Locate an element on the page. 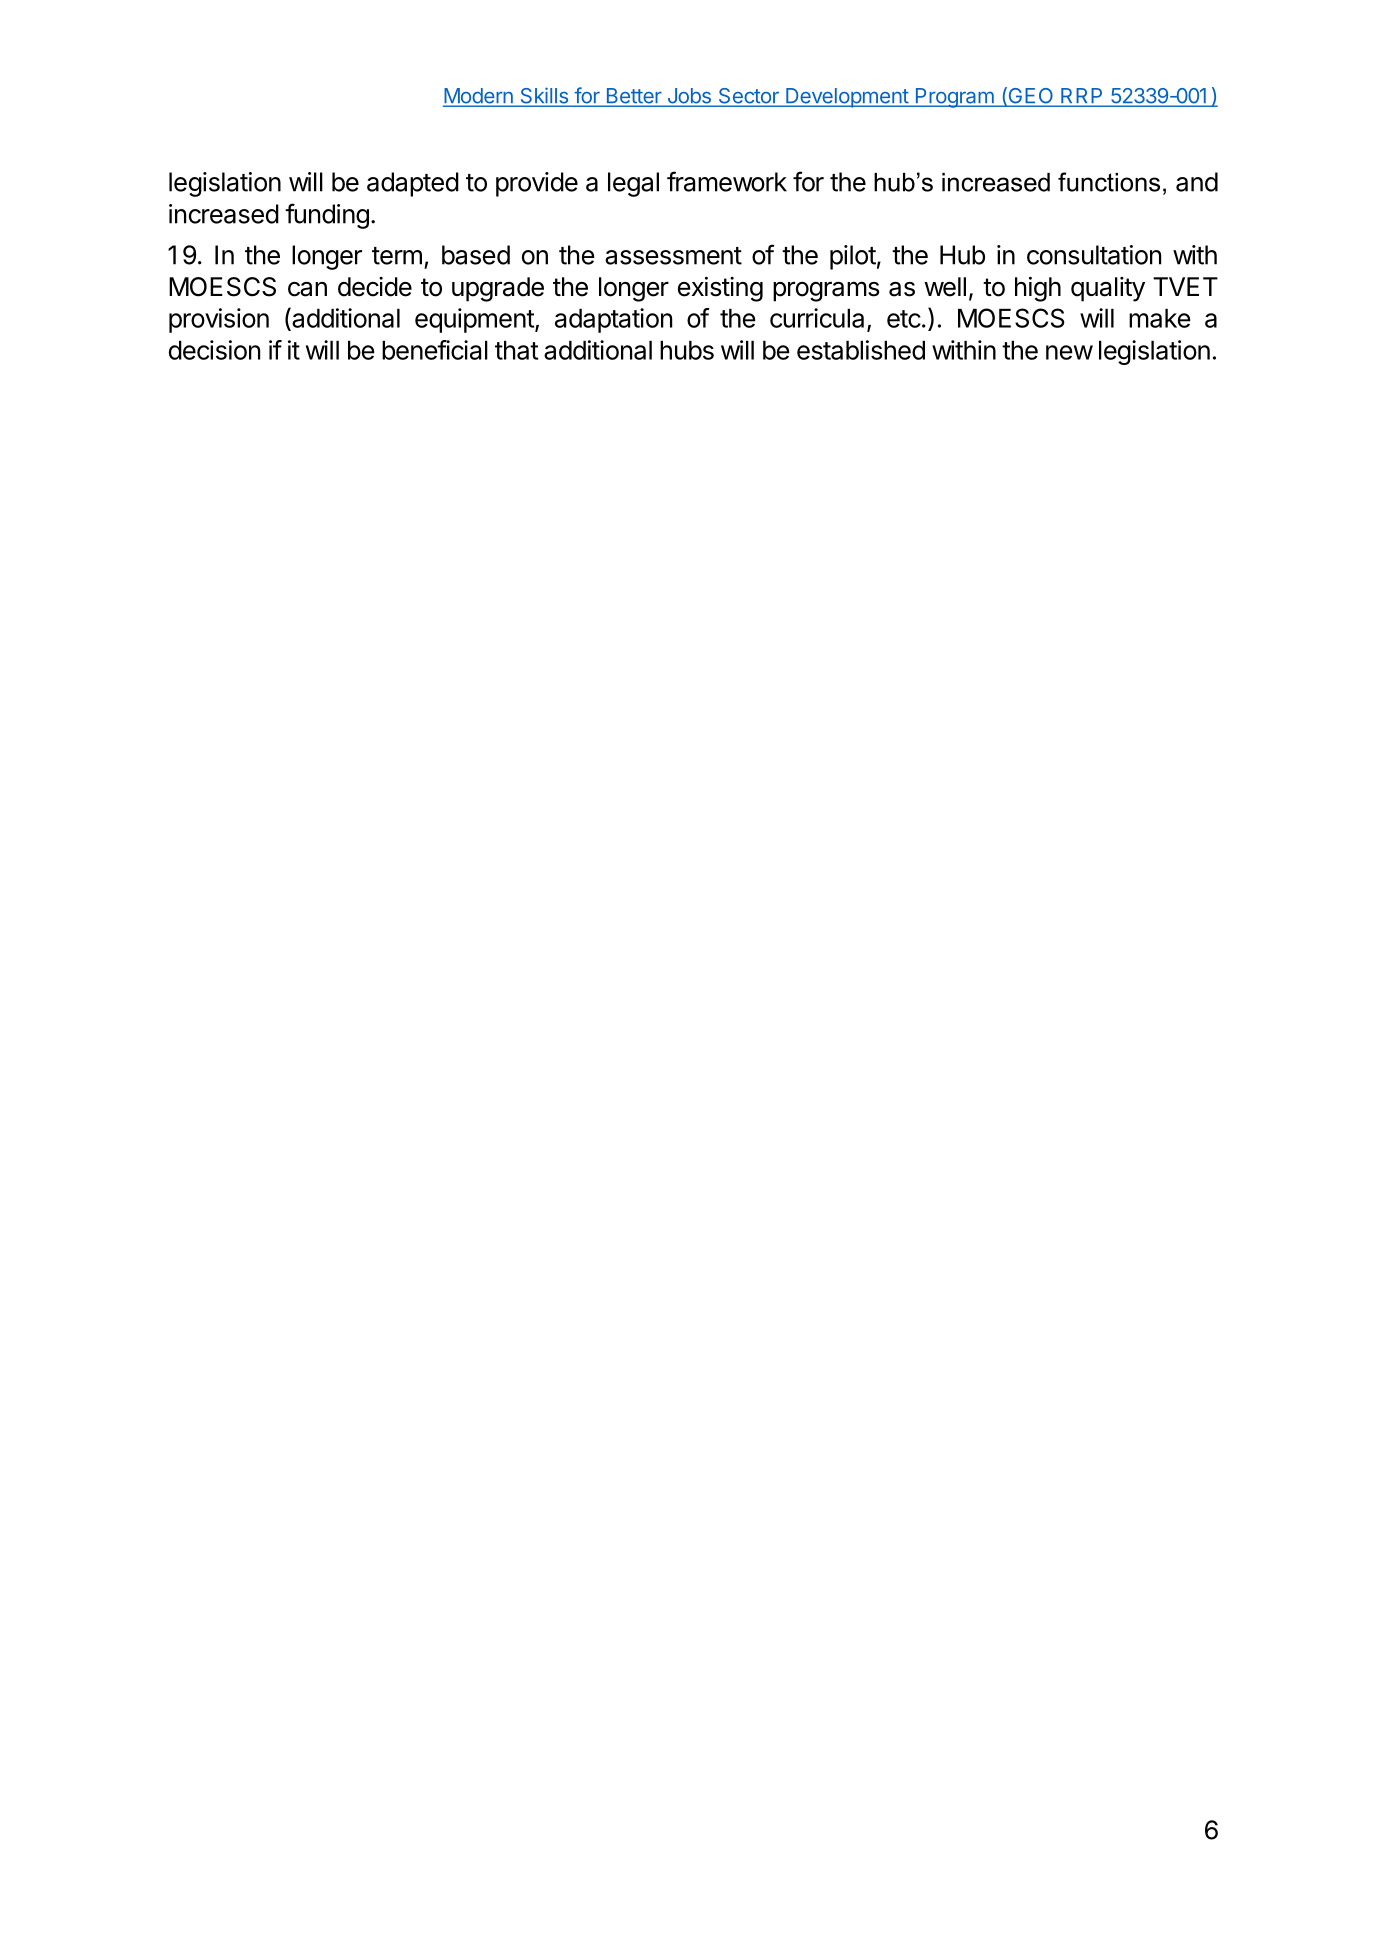  functions is located at coordinates (1109, 182).
